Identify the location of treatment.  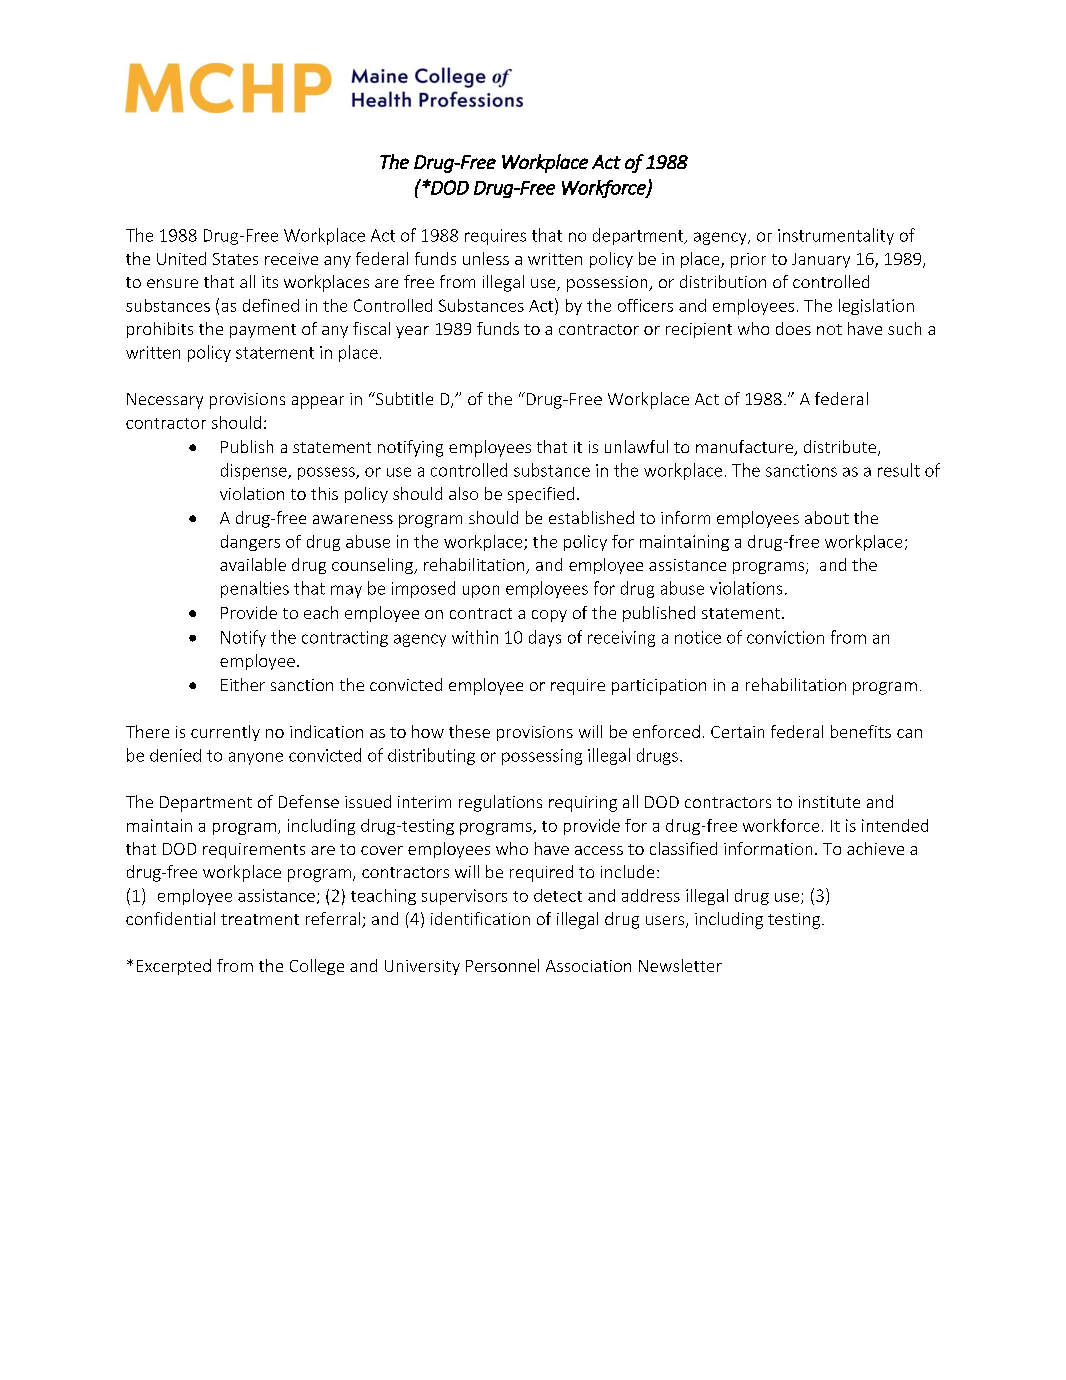
(260, 919).
